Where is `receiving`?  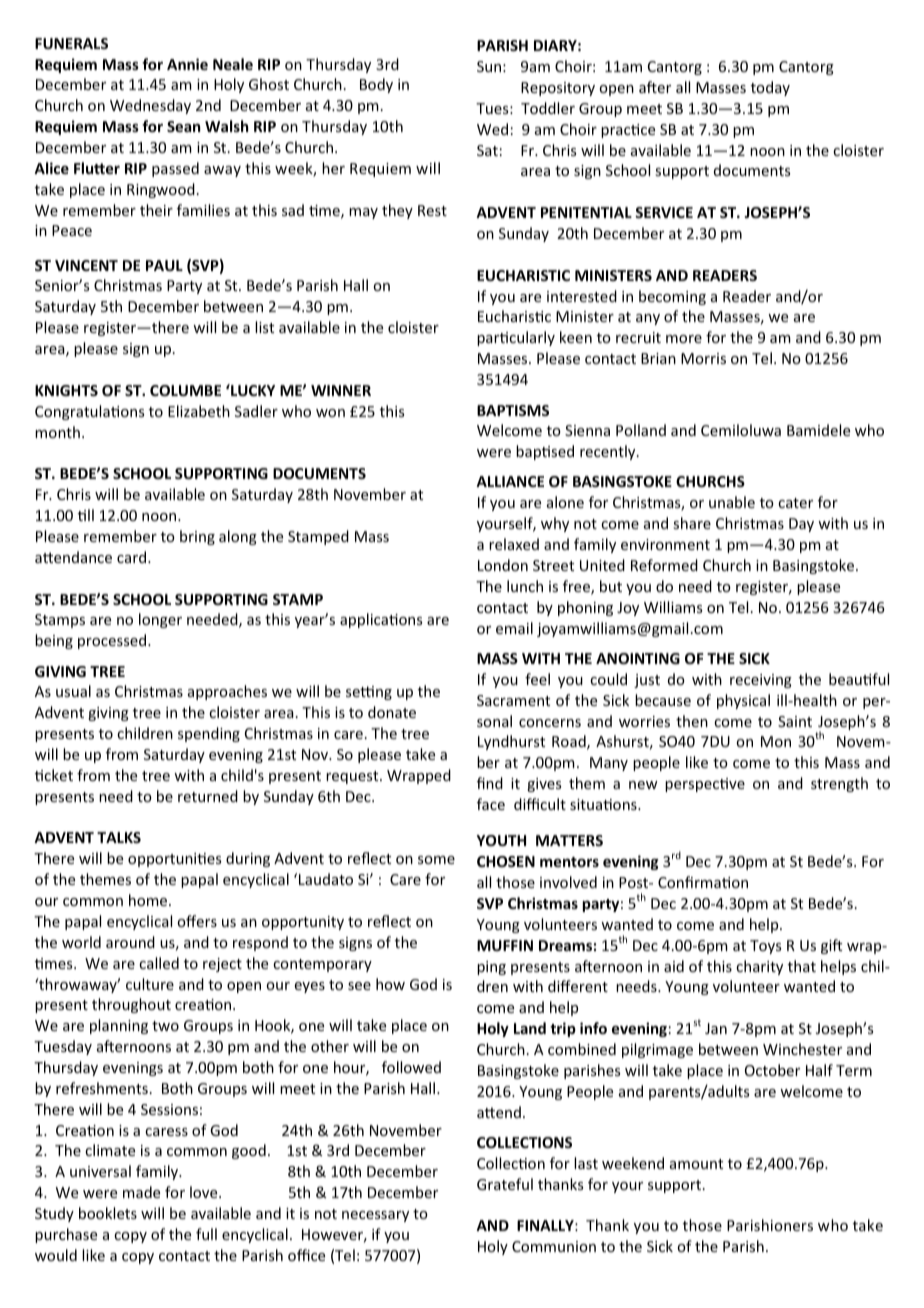 receiving is located at coordinates (761, 681).
